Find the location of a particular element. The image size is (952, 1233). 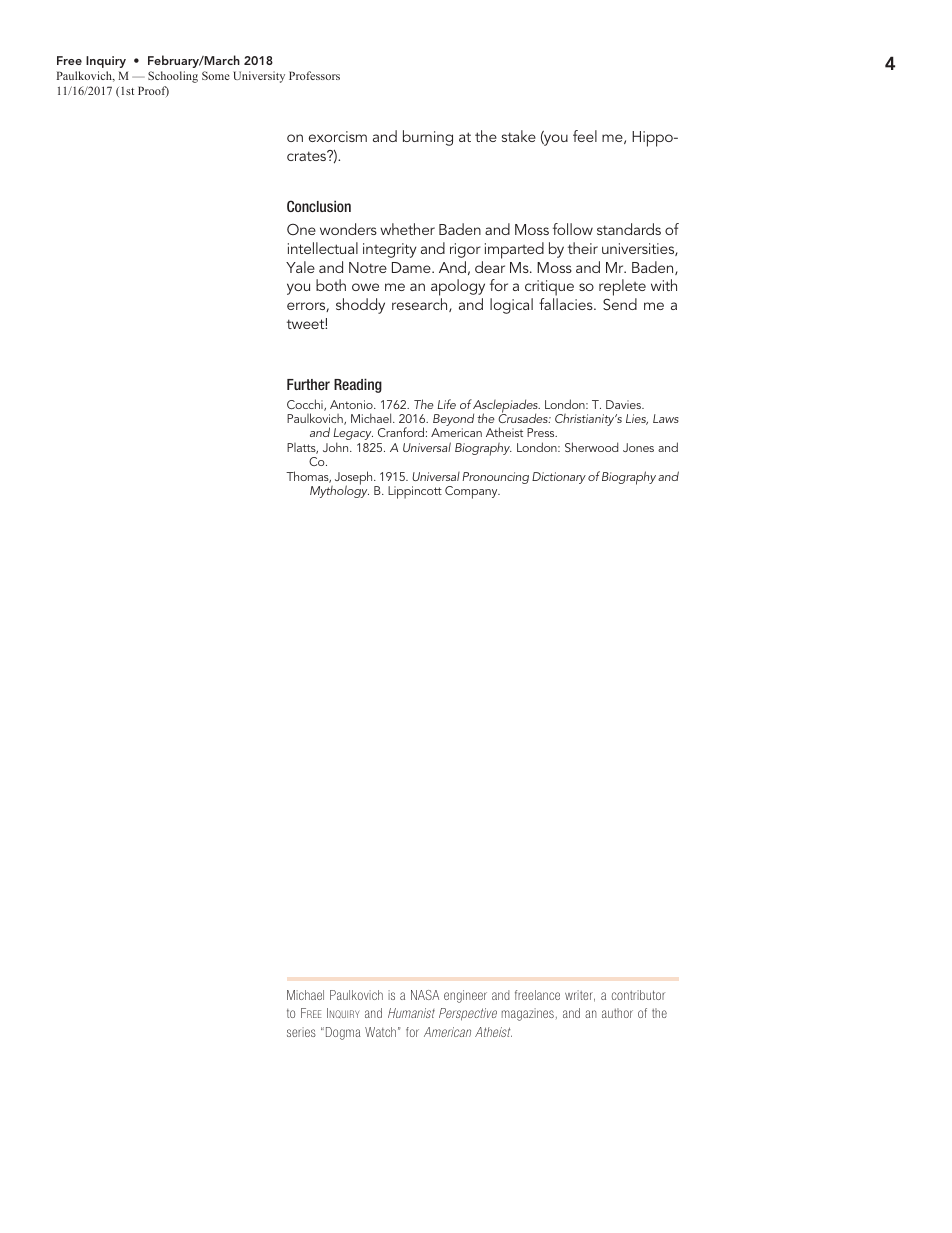

Thomas is located at coordinates (308, 477).
